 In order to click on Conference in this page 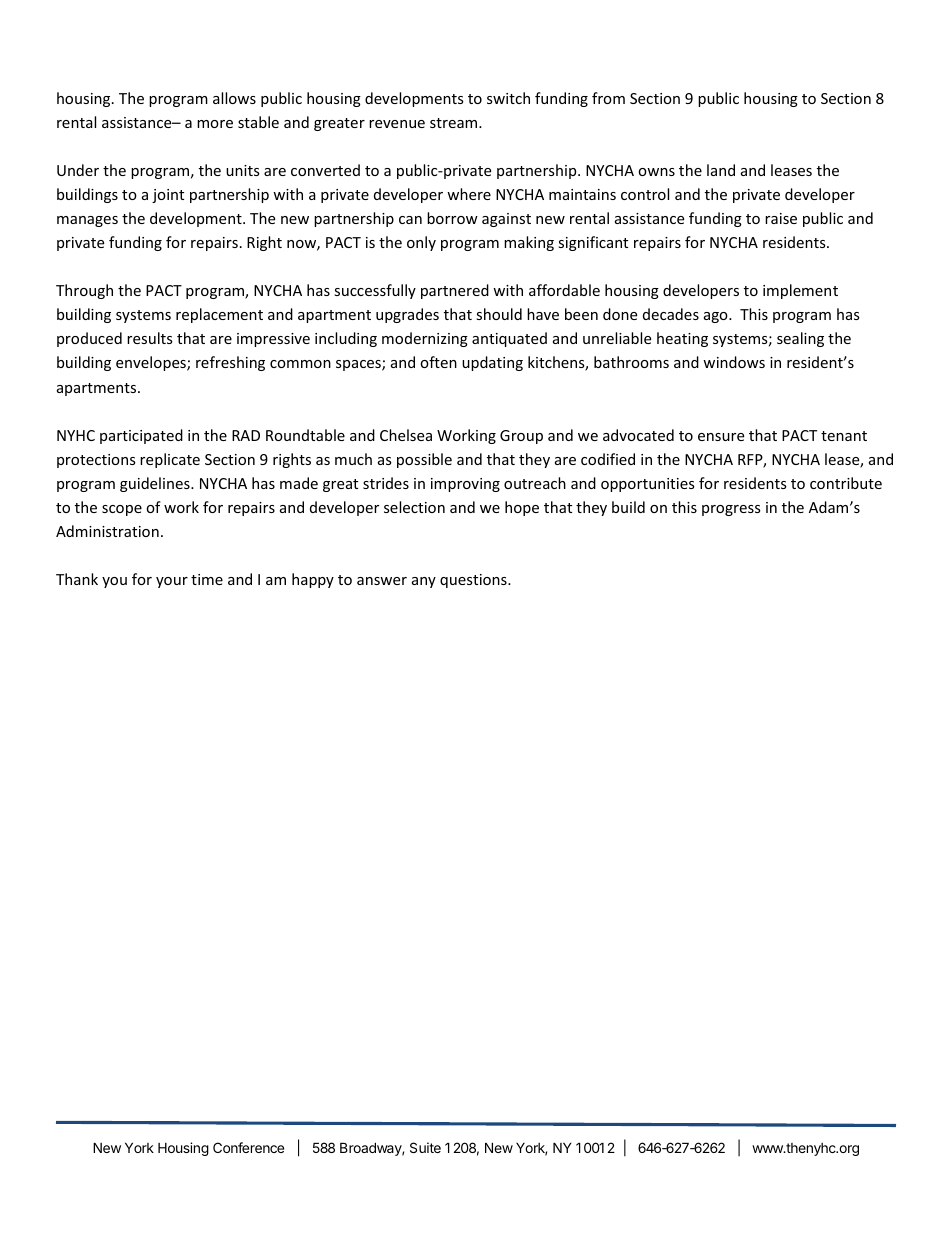, I will do `click(248, 1147)`.
